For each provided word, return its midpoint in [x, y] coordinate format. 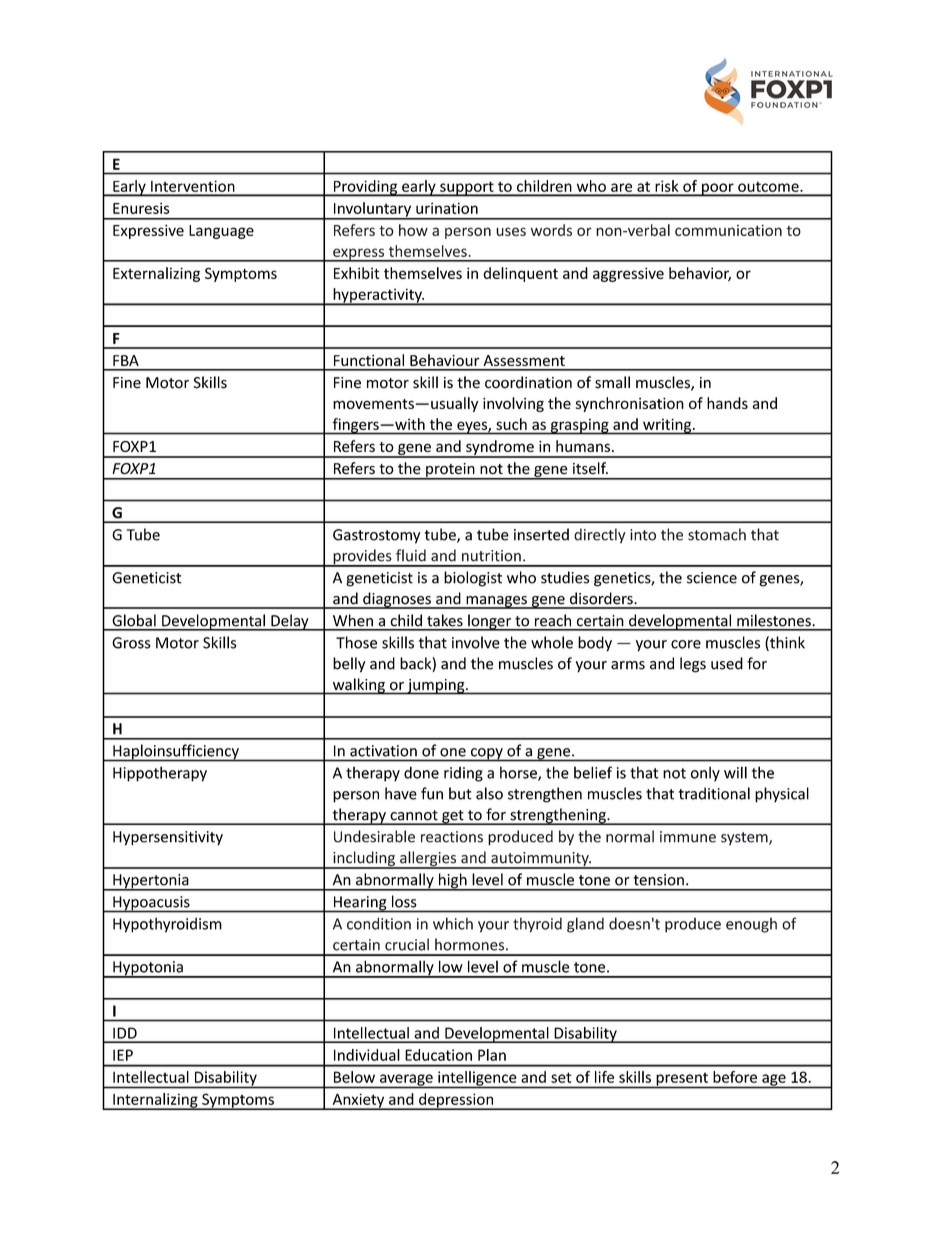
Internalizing [155, 1101]
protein [450, 471]
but [460, 793]
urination [447, 208]
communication [728, 230]
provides [362, 558]
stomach [717, 534]
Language [221, 232]
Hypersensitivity [168, 838]
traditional [714, 793]
